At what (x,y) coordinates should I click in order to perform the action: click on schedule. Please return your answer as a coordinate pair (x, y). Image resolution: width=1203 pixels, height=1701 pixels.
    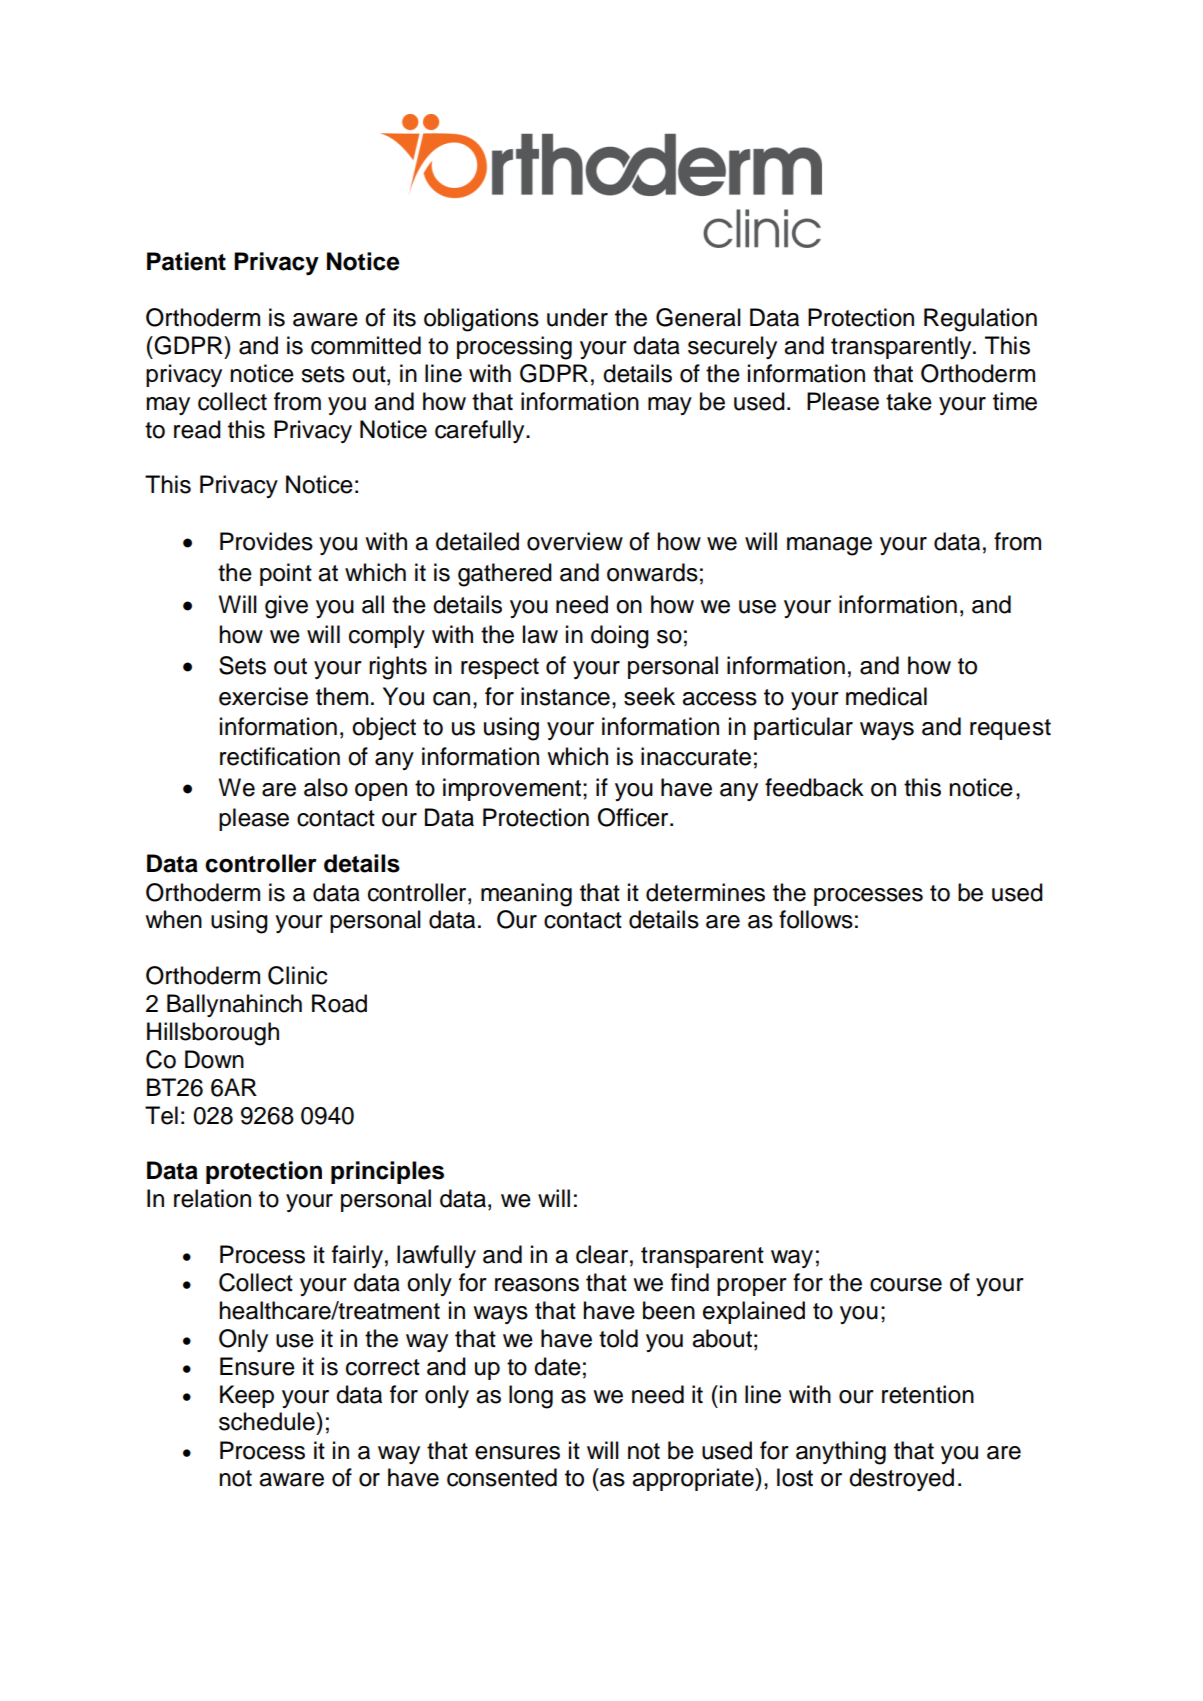
    Looking at the image, I should click on (268, 1421).
